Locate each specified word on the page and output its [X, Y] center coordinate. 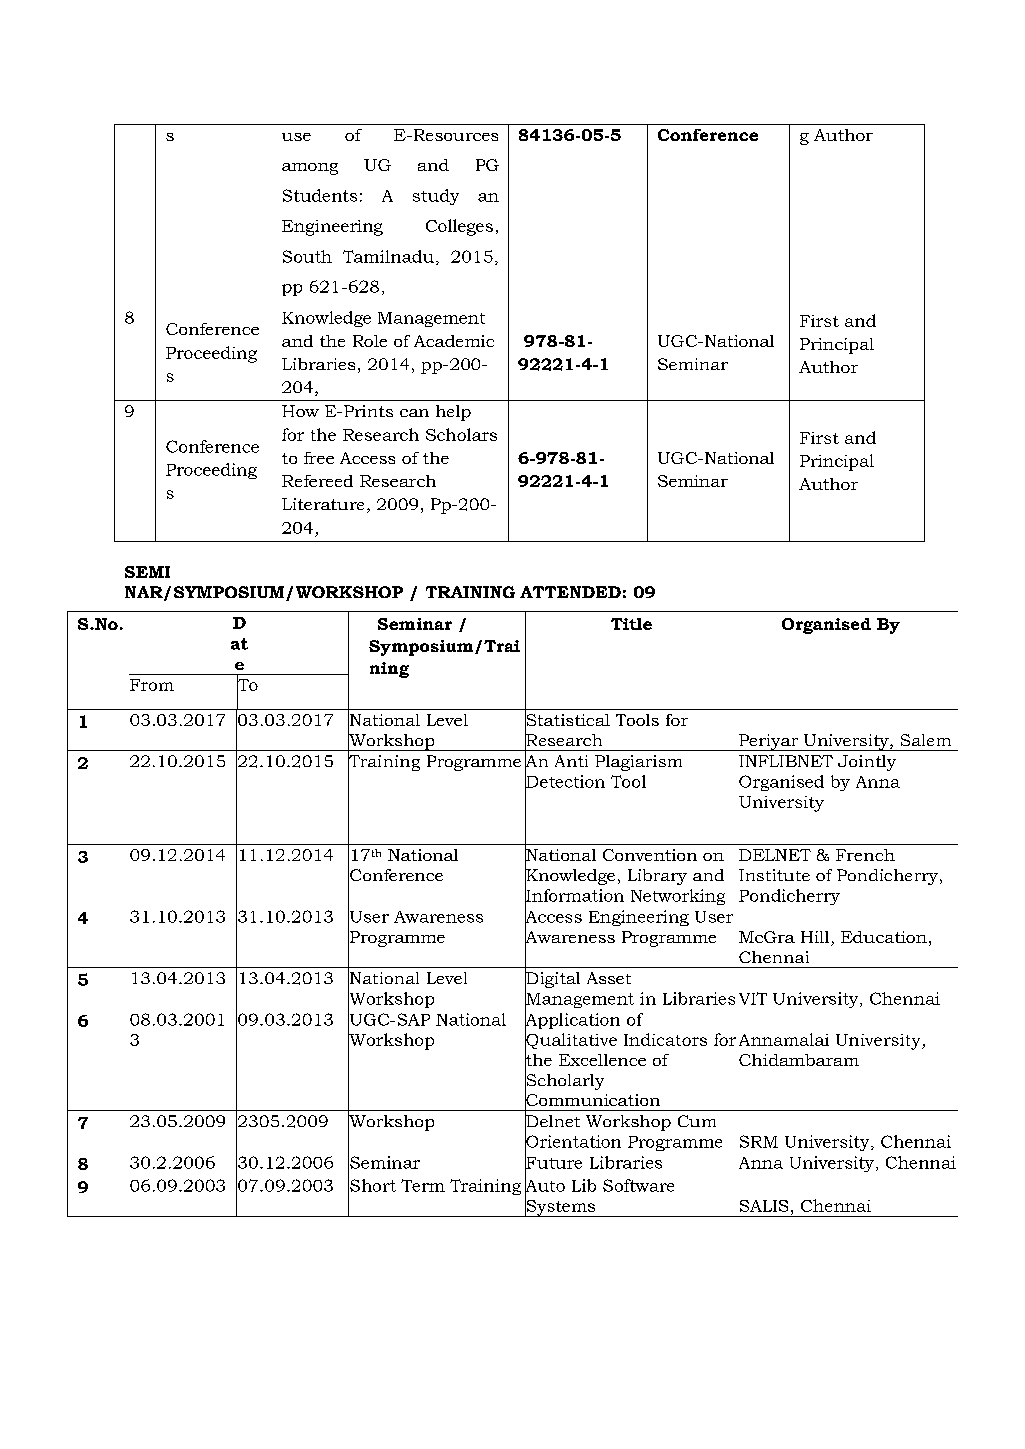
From [152, 685]
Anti [571, 761]
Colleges [459, 227]
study [436, 197]
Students [320, 195]
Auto [545, 1185]
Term [423, 1185]
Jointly [867, 763]
